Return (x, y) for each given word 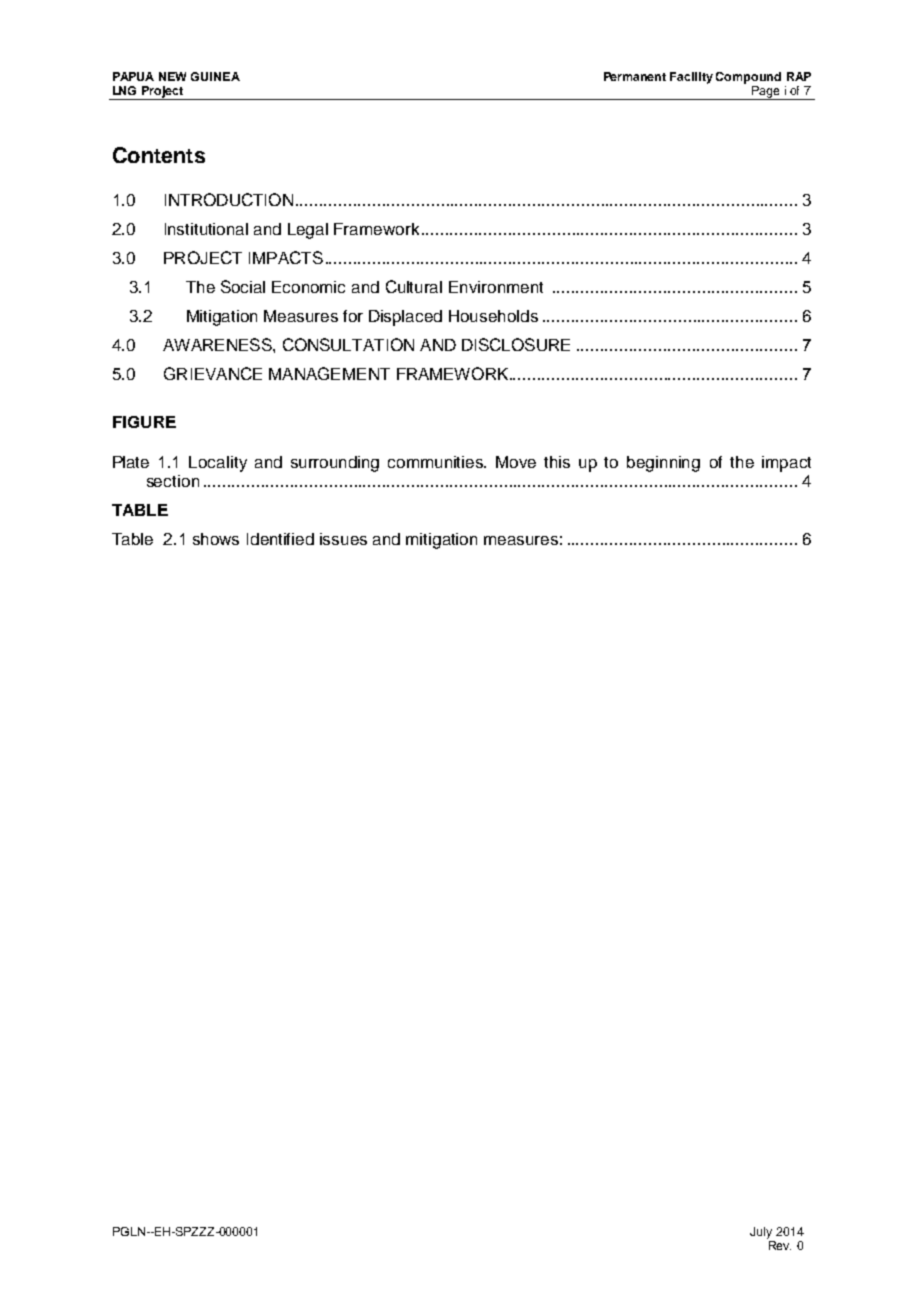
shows (216, 539)
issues (343, 539)
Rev (780, 1245)
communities (437, 462)
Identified (280, 539)
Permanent (635, 76)
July (761, 1233)
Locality (218, 464)
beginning (663, 464)
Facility (691, 78)
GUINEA (215, 76)
